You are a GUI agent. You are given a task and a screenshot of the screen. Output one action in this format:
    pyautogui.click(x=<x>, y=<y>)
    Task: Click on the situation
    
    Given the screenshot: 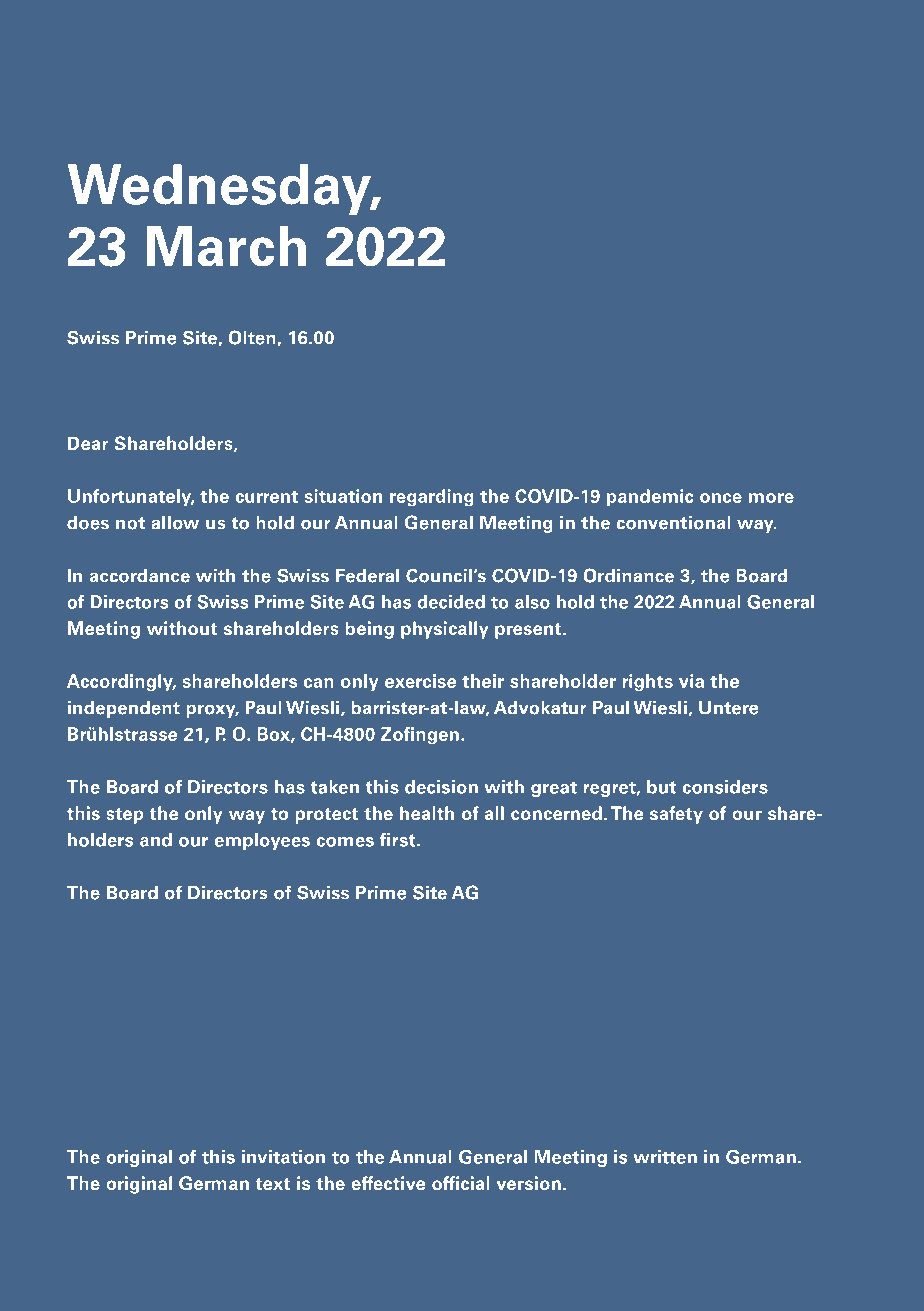 What is the action you would take?
    pyautogui.click(x=343, y=496)
